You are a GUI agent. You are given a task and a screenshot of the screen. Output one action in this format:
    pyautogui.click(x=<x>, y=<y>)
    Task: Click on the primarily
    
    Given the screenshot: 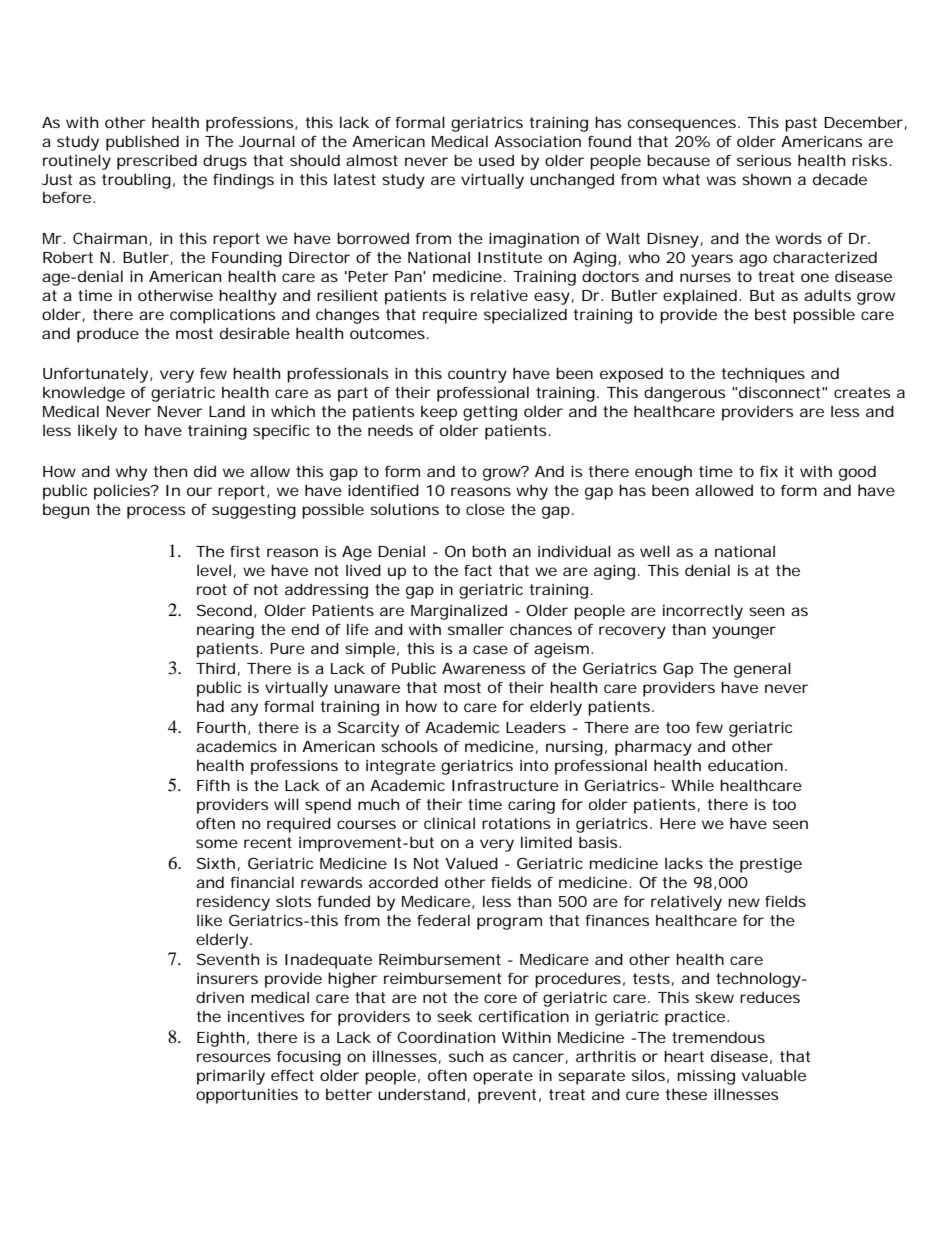 What is the action you would take?
    pyautogui.click(x=231, y=1077)
